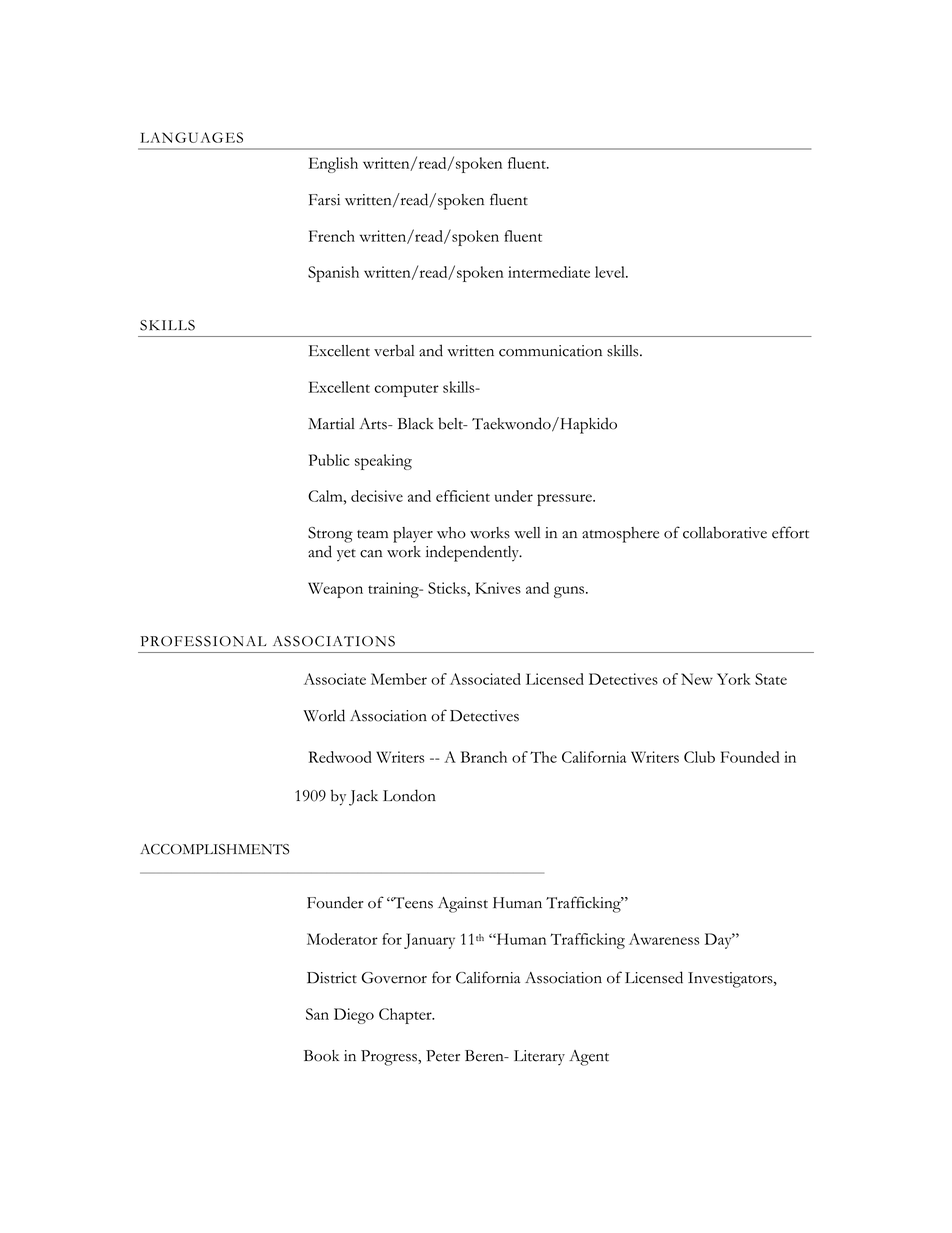  What do you see at coordinates (335, 590) in the screenshot?
I see `Weapon` at bounding box center [335, 590].
